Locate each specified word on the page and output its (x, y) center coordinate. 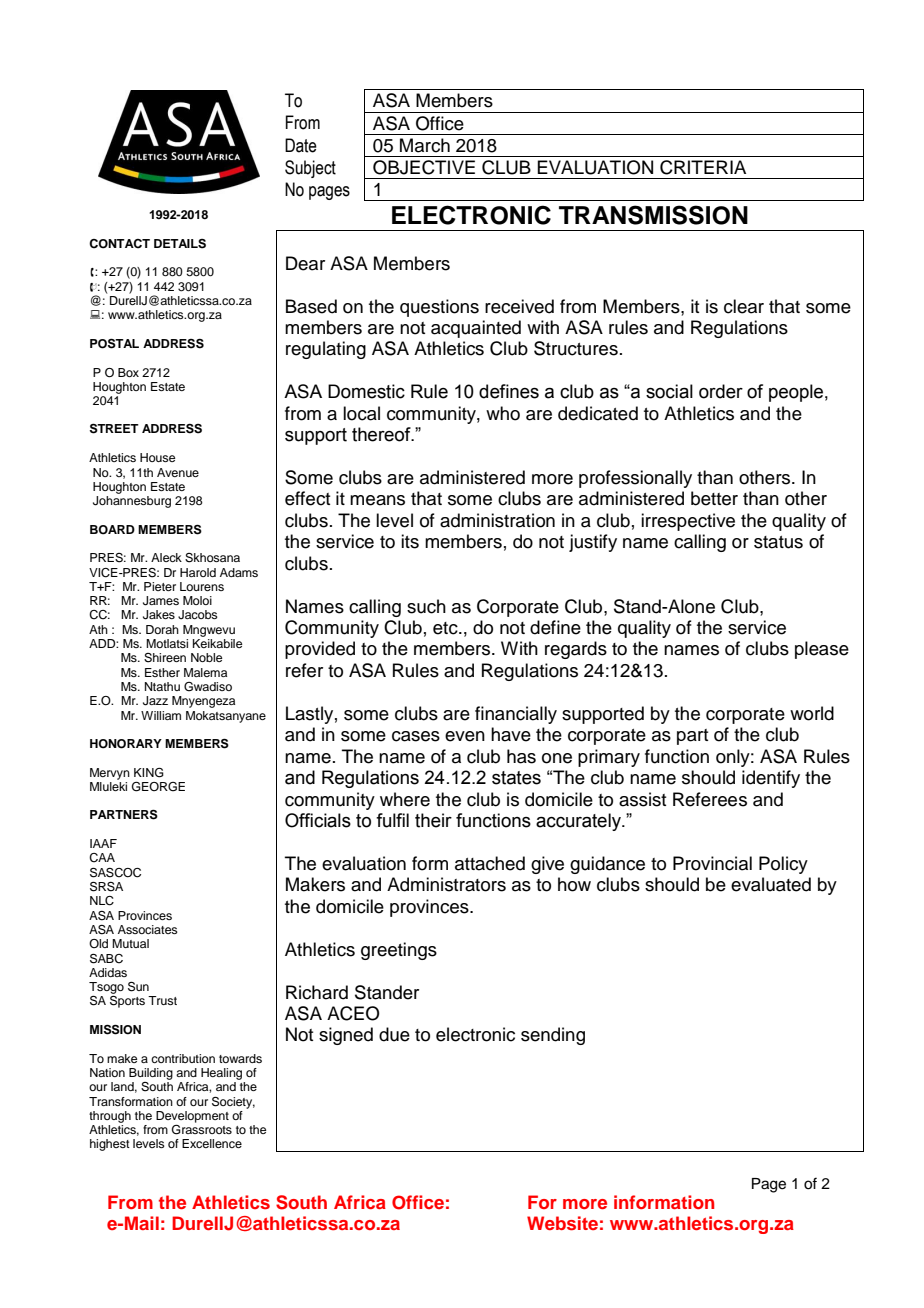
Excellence (212, 1143)
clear (744, 306)
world (812, 713)
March (425, 145)
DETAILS (180, 244)
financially (516, 715)
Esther (162, 672)
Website (562, 1223)
